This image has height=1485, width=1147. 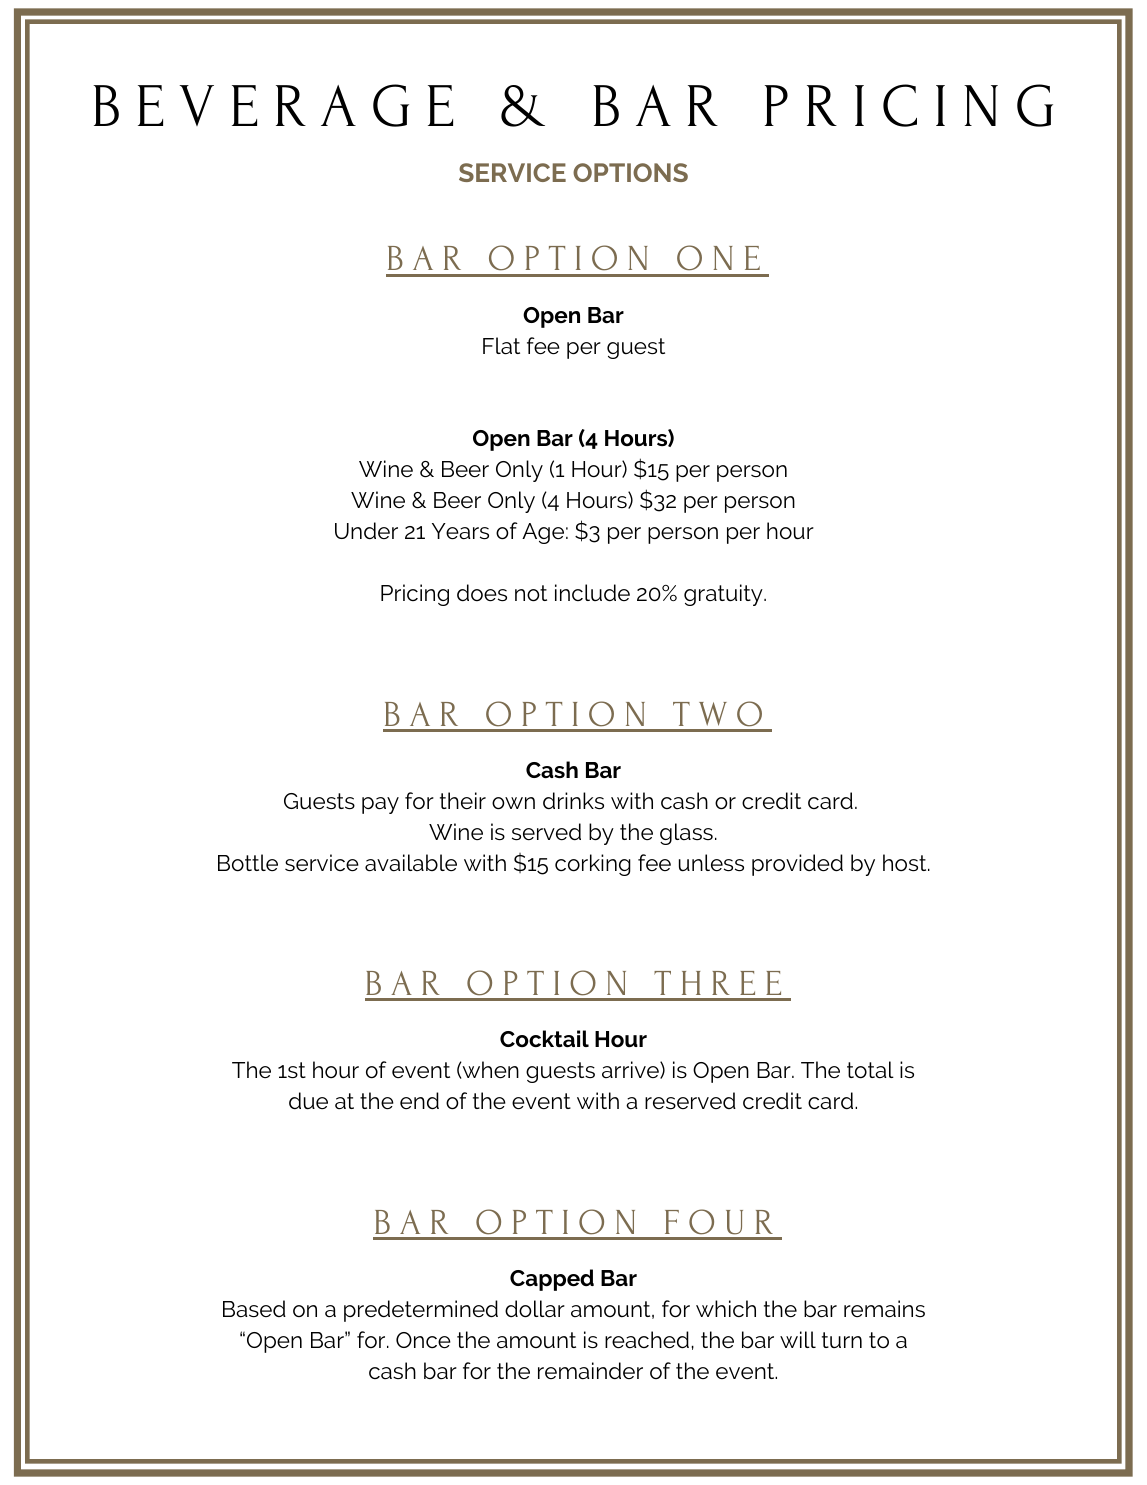 I want to click on include, so click(x=592, y=592).
